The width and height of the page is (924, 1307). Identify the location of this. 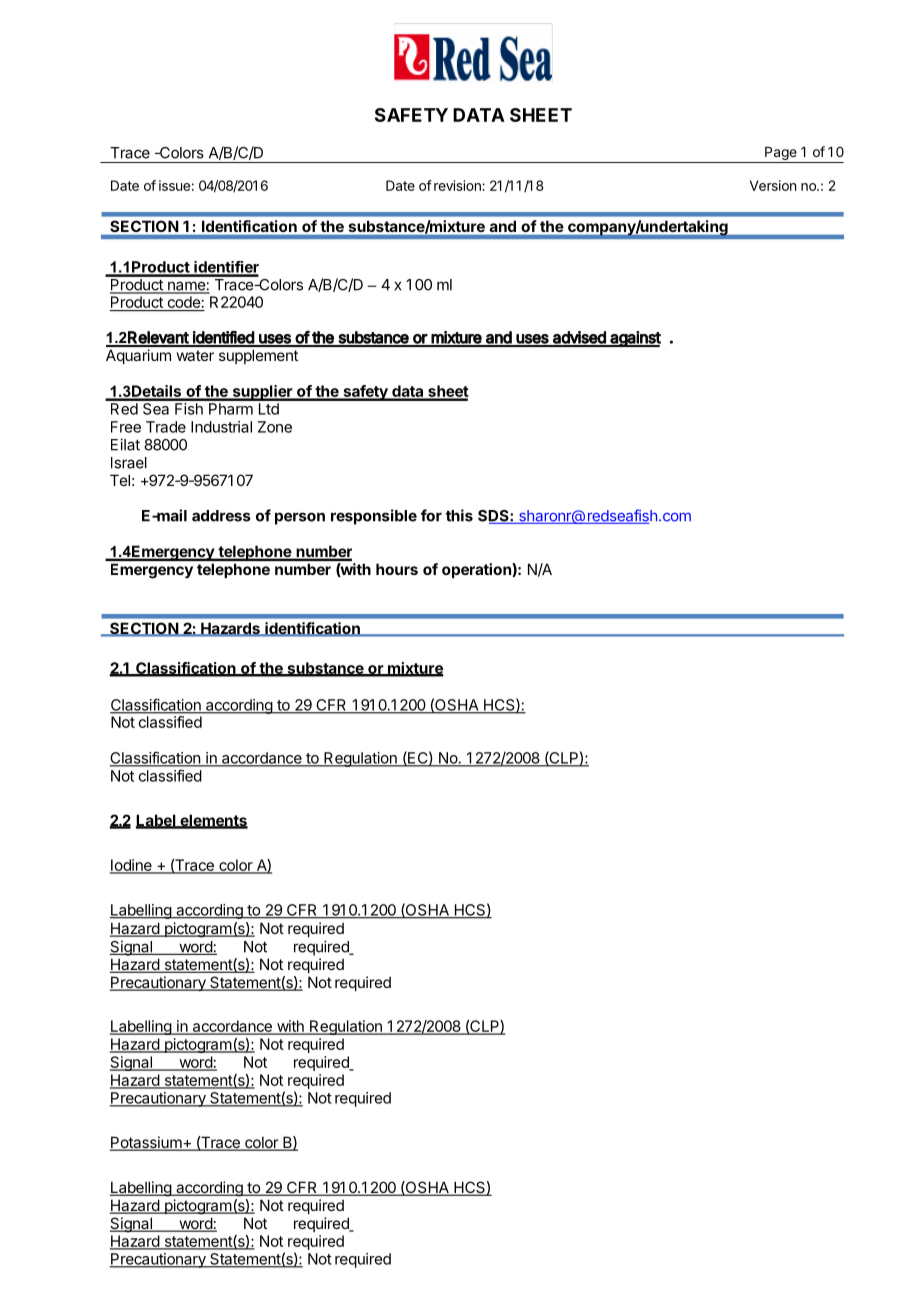
(459, 515).
